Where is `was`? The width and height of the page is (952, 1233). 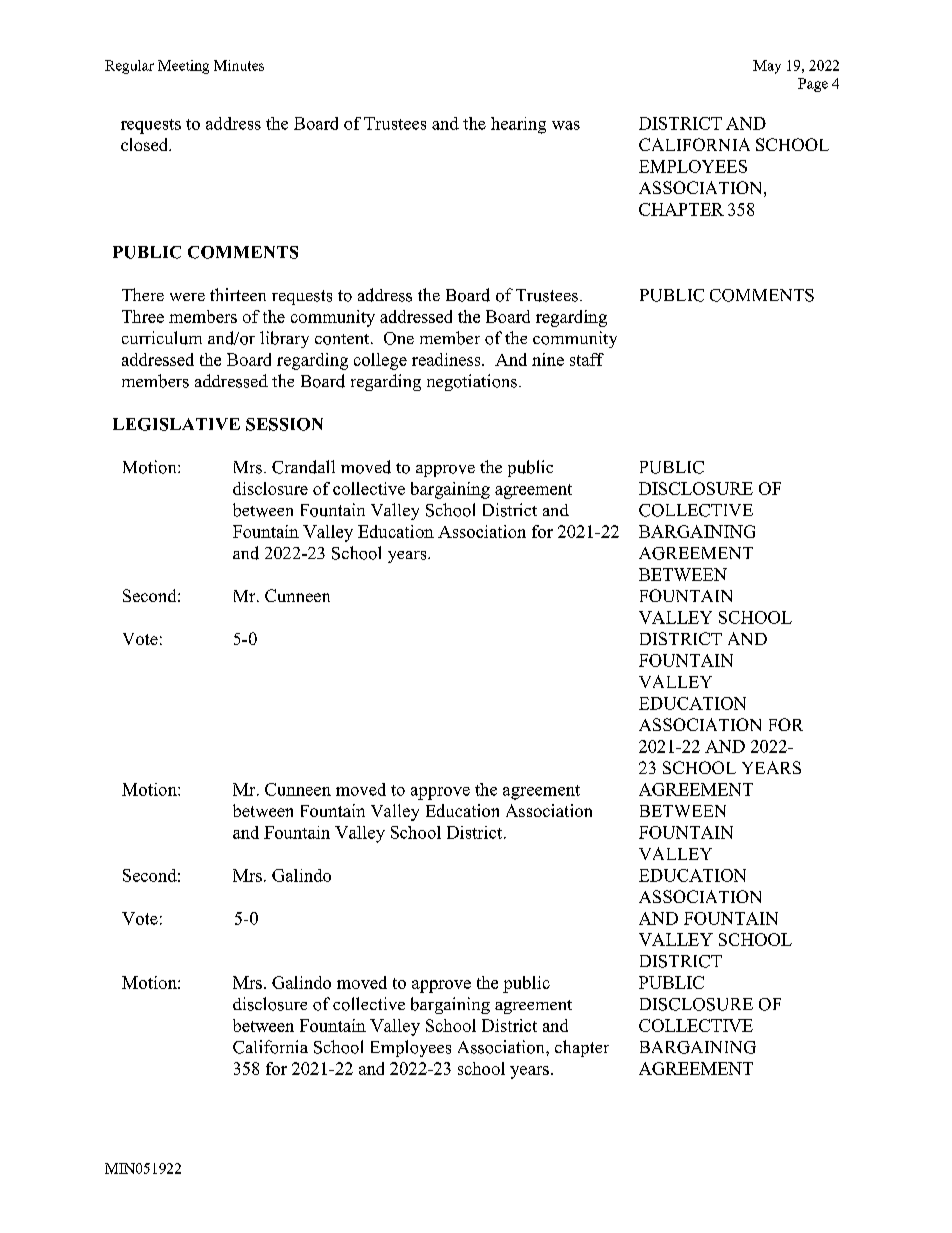 was is located at coordinates (566, 125).
